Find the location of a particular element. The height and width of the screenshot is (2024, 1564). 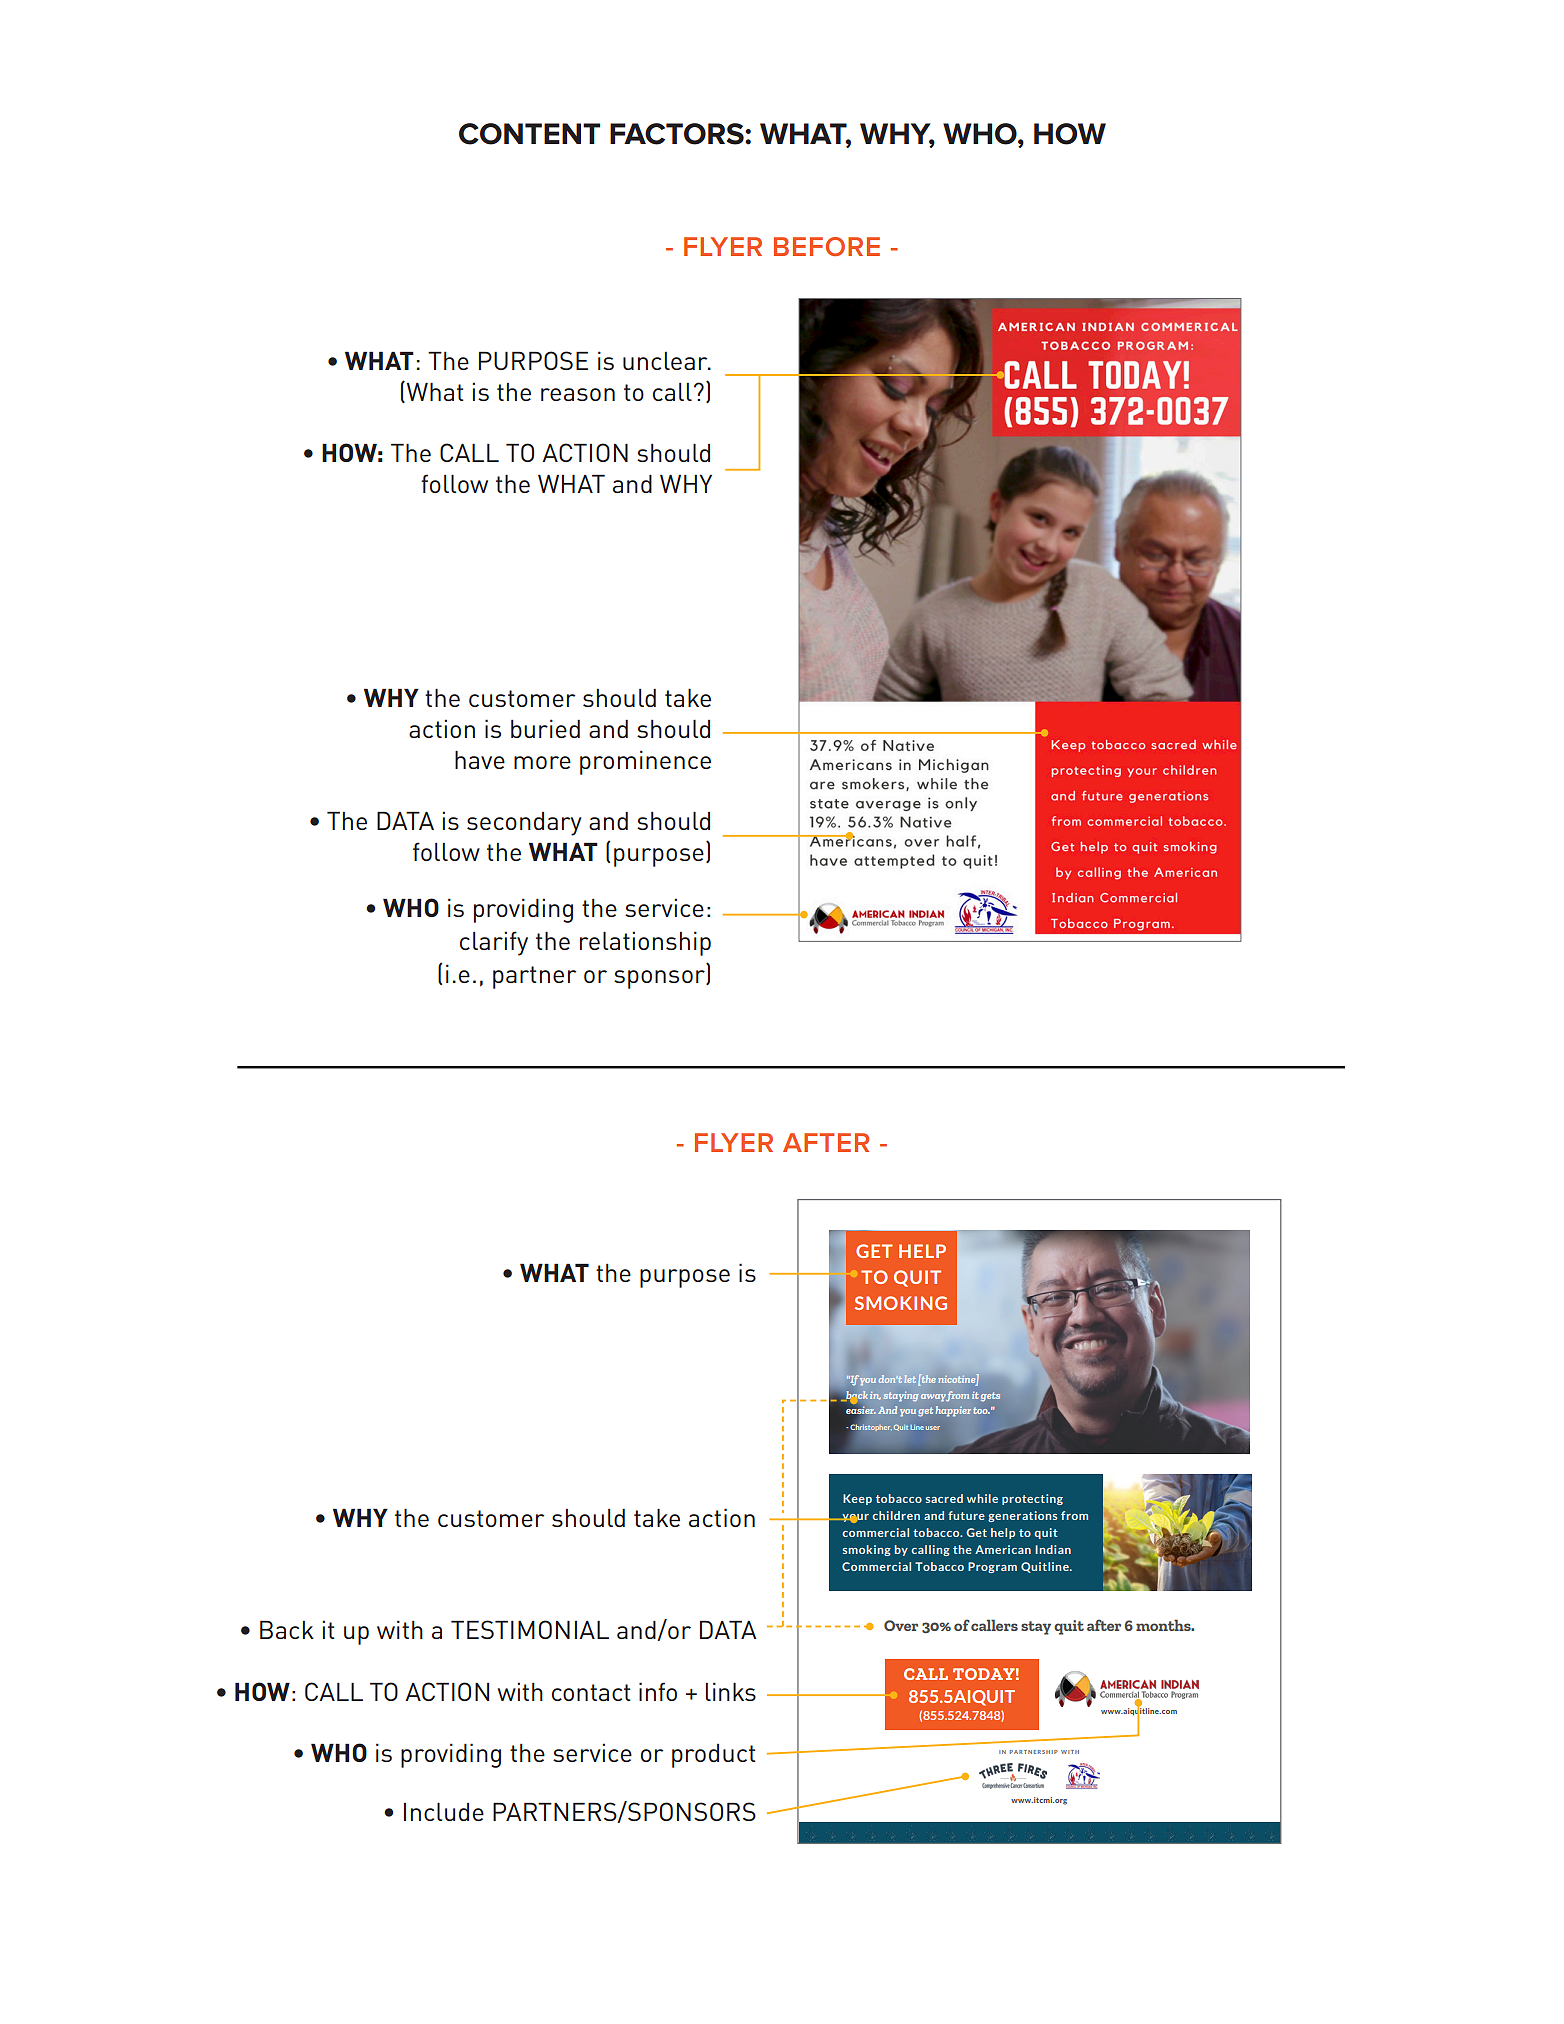

product is located at coordinates (714, 1756).
